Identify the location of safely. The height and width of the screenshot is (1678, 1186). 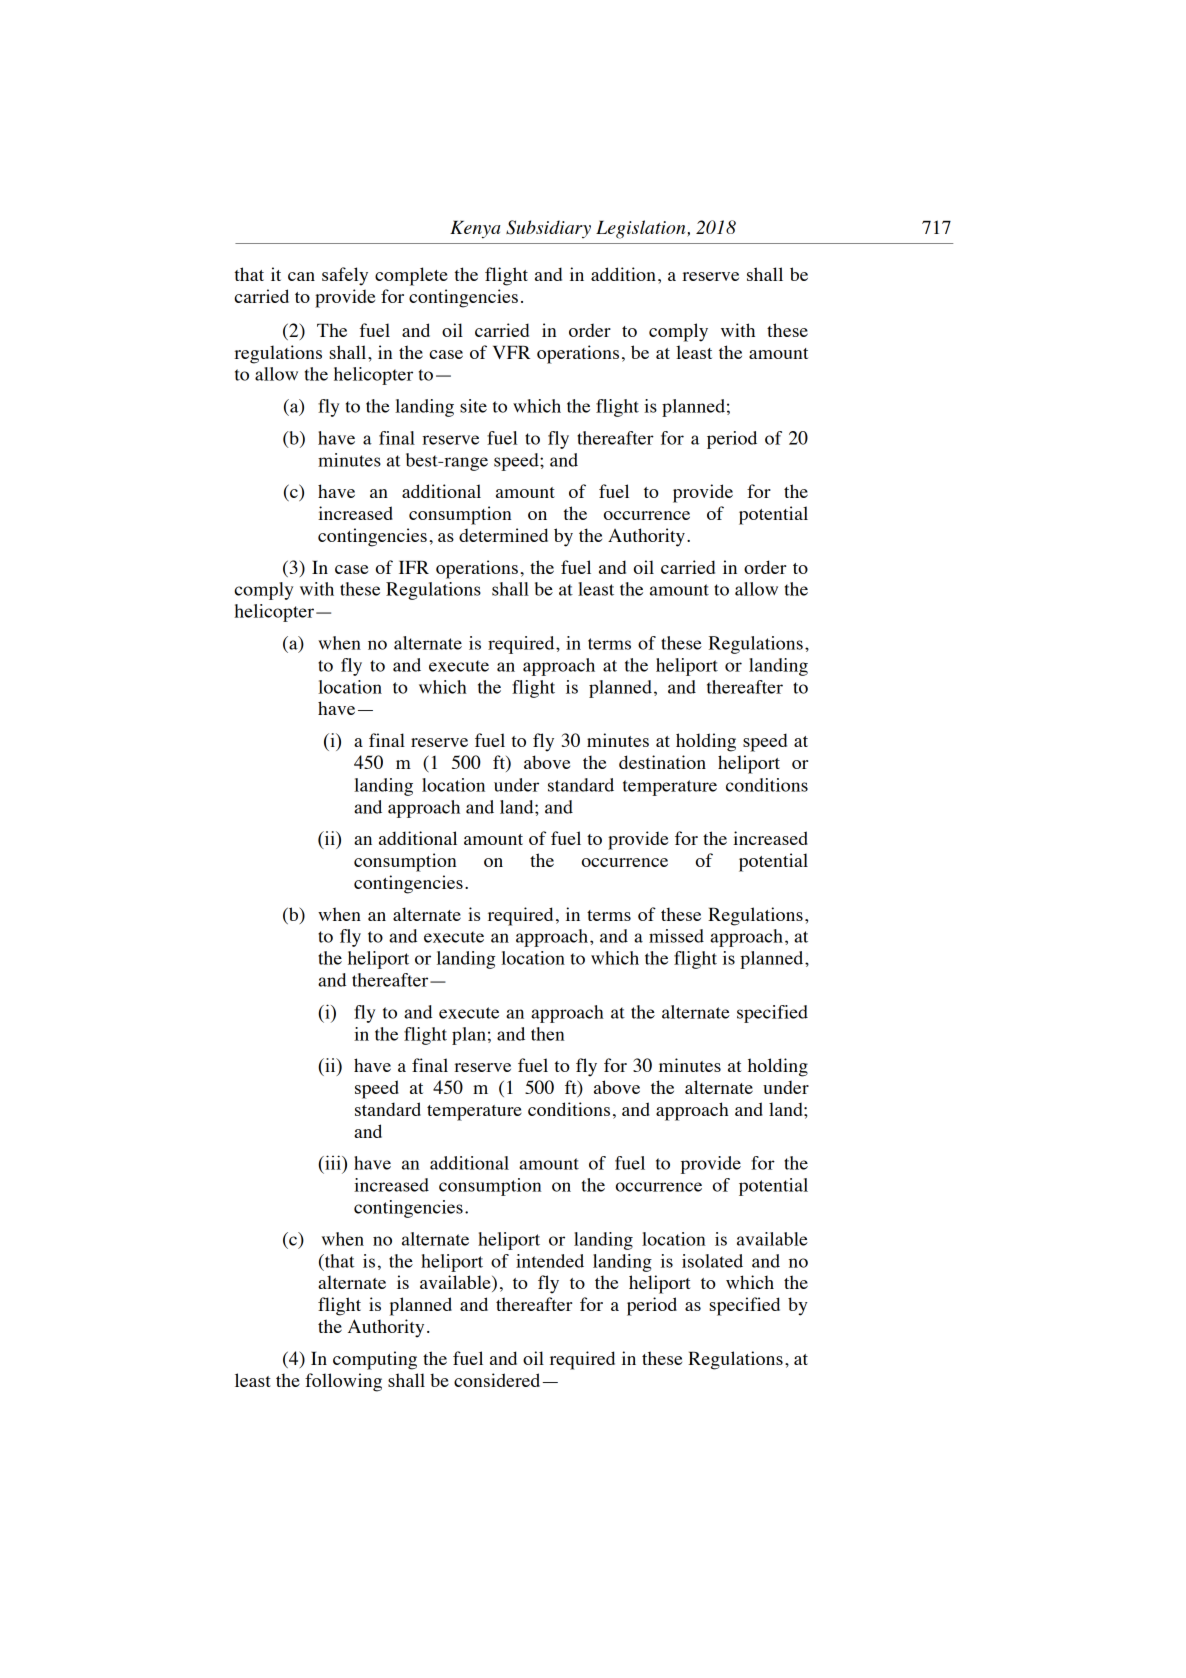
(345, 276).
